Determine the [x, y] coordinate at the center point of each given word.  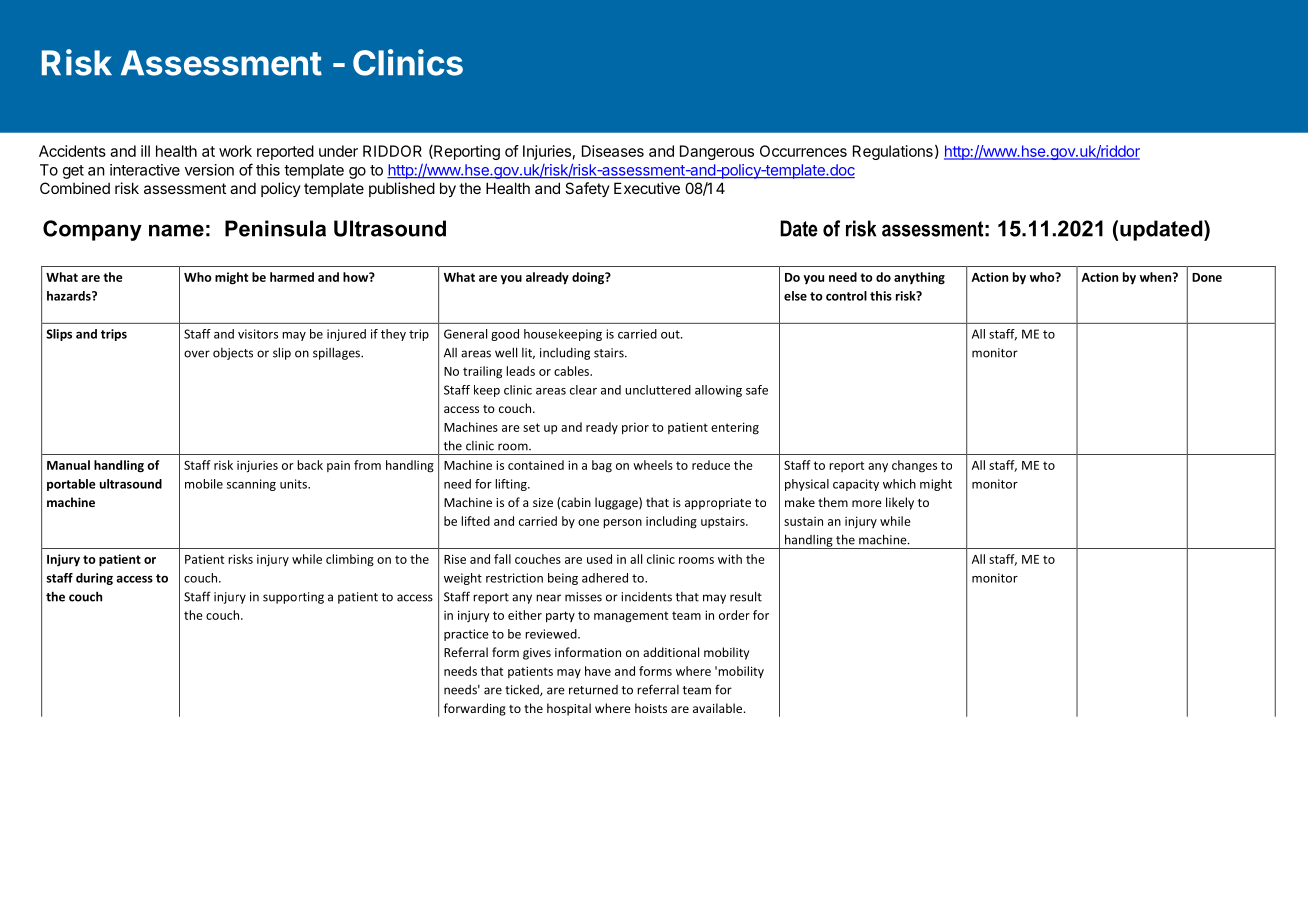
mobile [204, 484]
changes [914, 466]
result [746, 596]
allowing [718, 391]
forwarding [475, 709]
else [795, 296]
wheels [653, 465]
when [1157, 277]
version [209, 170]
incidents [646, 596]
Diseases [613, 151]
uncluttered [658, 390]
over [197, 354]
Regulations [893, 152]
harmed [292, 277]
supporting [293, 598]
